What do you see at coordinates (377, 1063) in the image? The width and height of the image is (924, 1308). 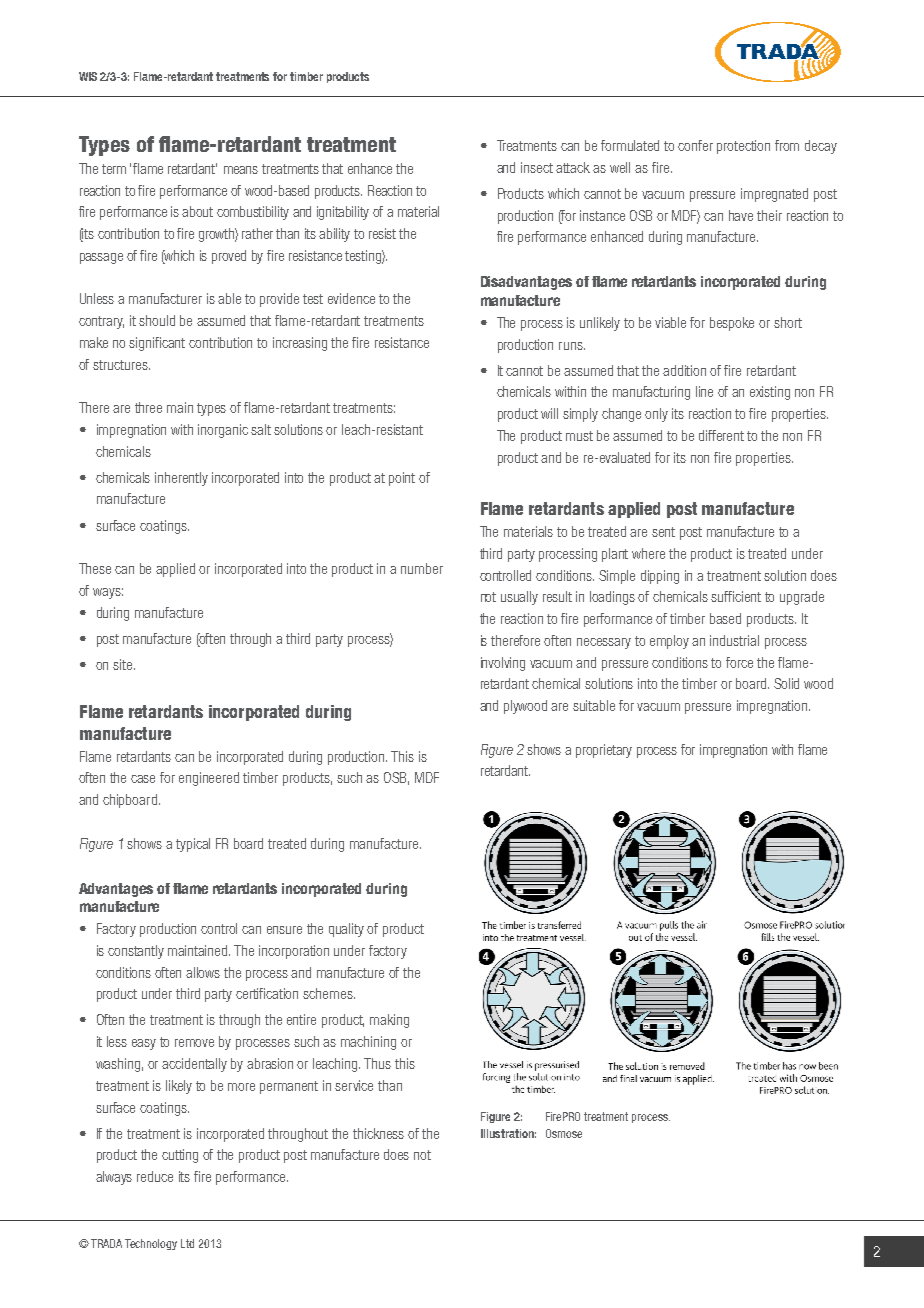 I see `Thus` at bounding box center [377, 1063].
